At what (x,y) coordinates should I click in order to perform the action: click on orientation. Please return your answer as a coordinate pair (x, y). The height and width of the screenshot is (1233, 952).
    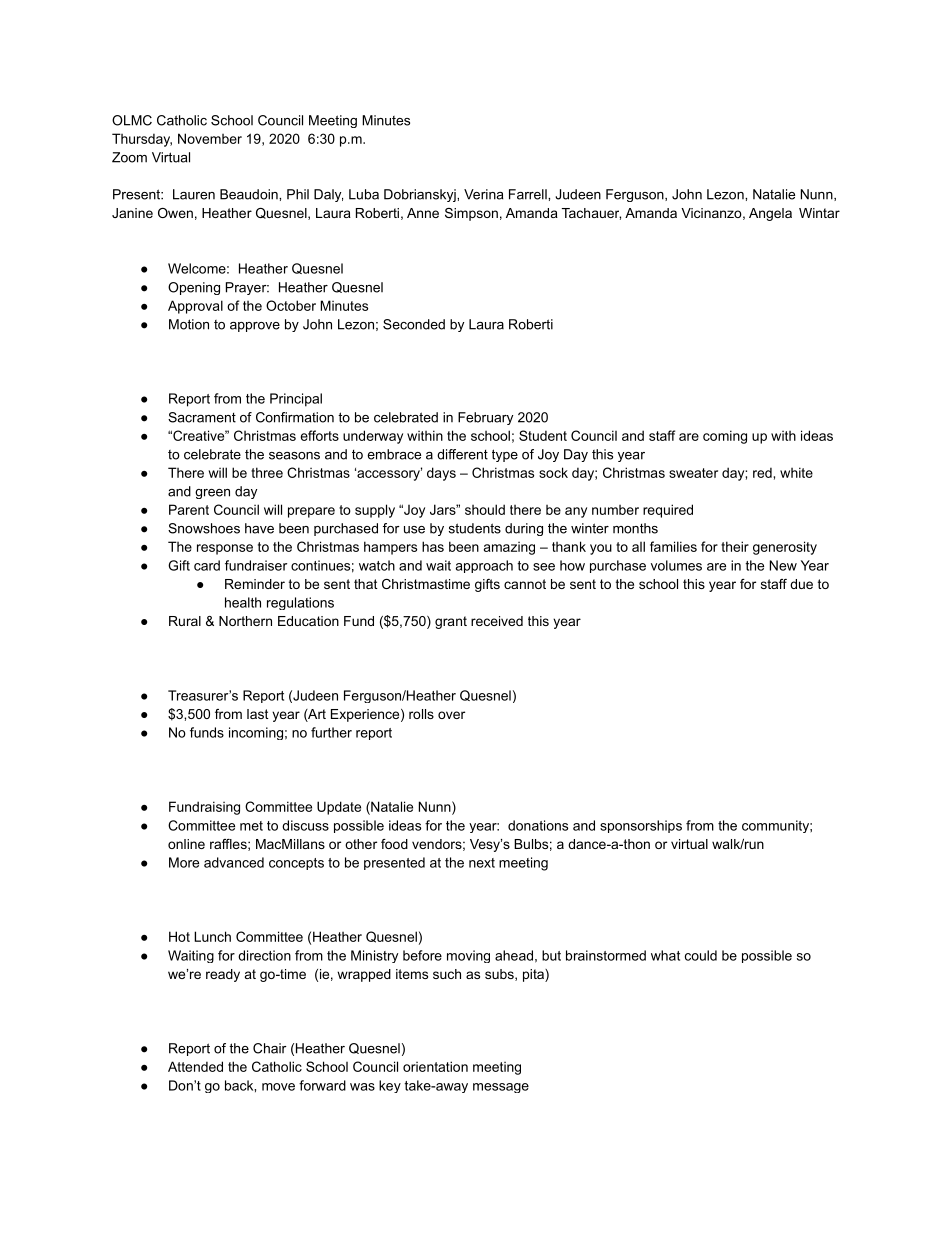
    Looking at the image, I should click on (435, 1066).
